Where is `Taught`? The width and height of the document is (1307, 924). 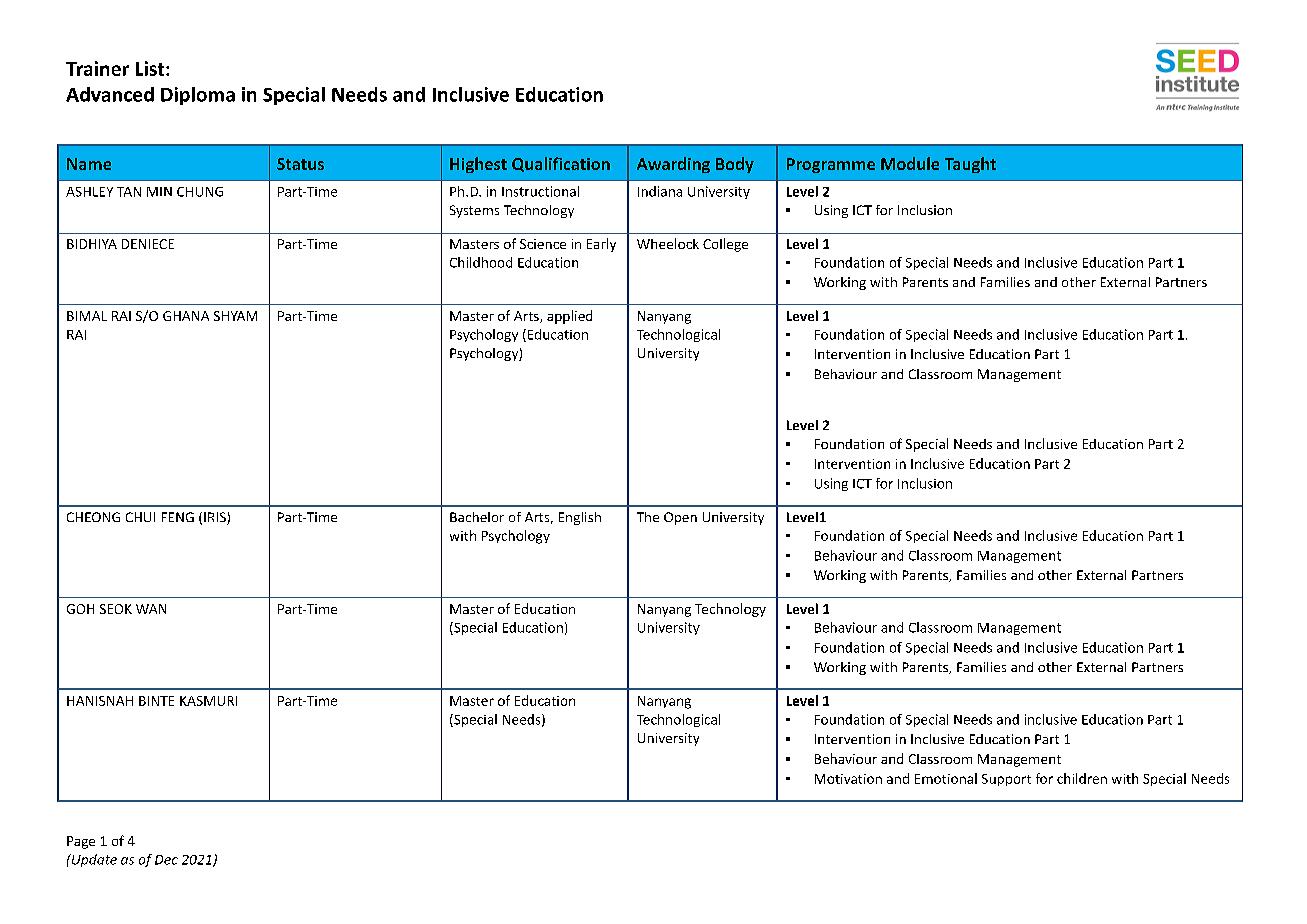
Taught is located at coordinates (970, 165).
